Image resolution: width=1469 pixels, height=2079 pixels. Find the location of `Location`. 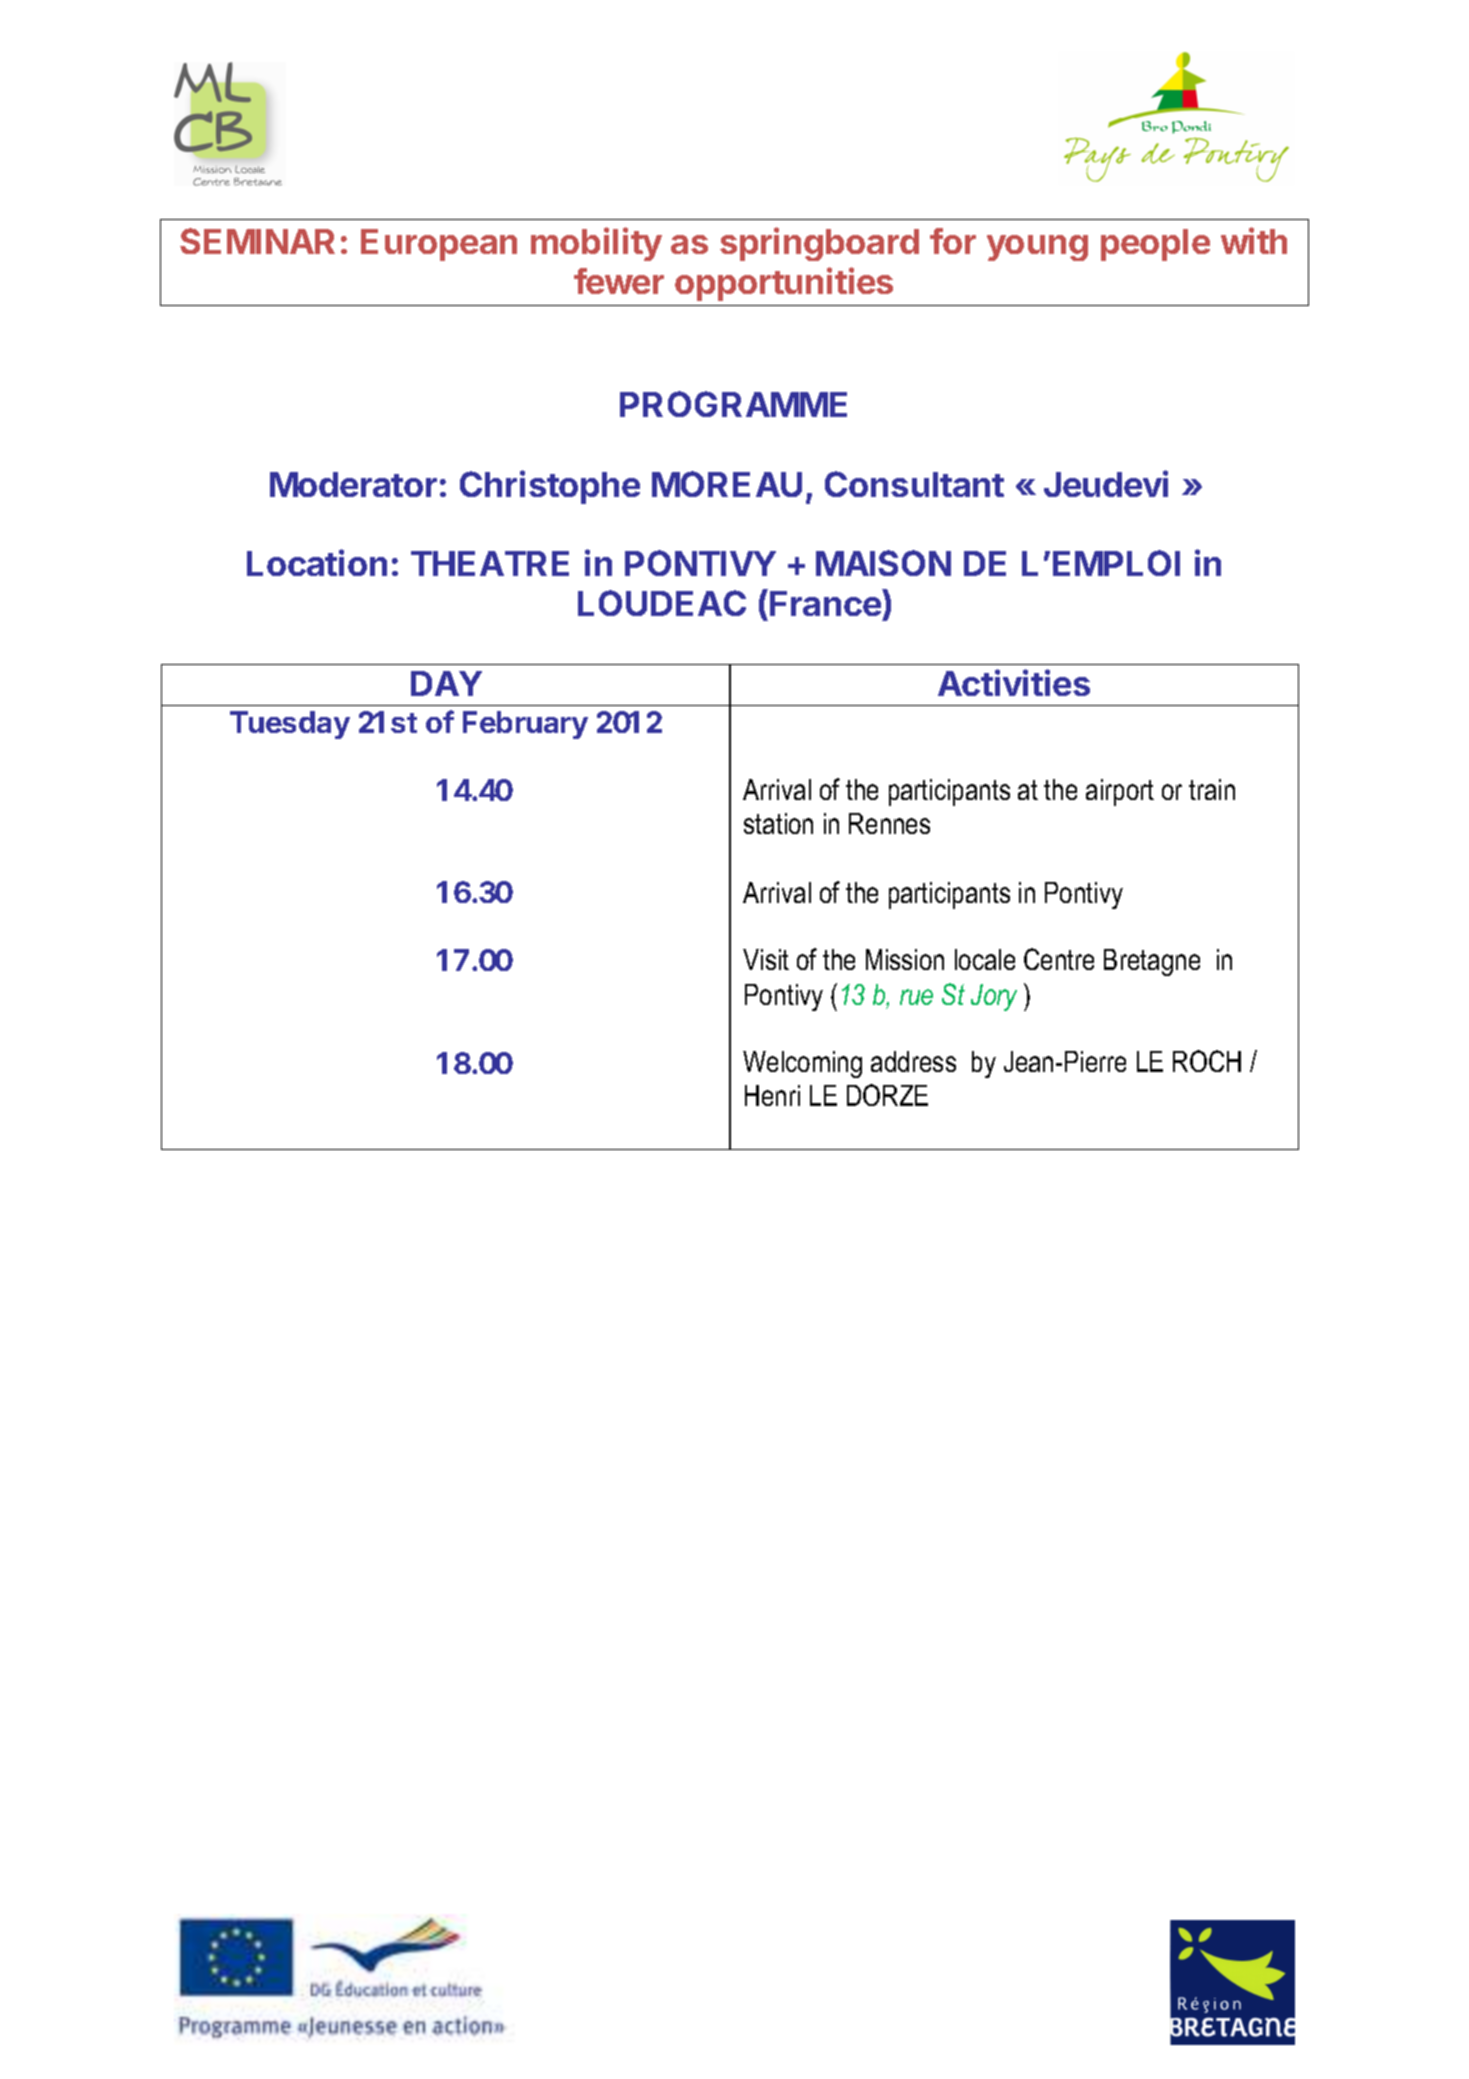

Location is located at coordinates (317, 562).
